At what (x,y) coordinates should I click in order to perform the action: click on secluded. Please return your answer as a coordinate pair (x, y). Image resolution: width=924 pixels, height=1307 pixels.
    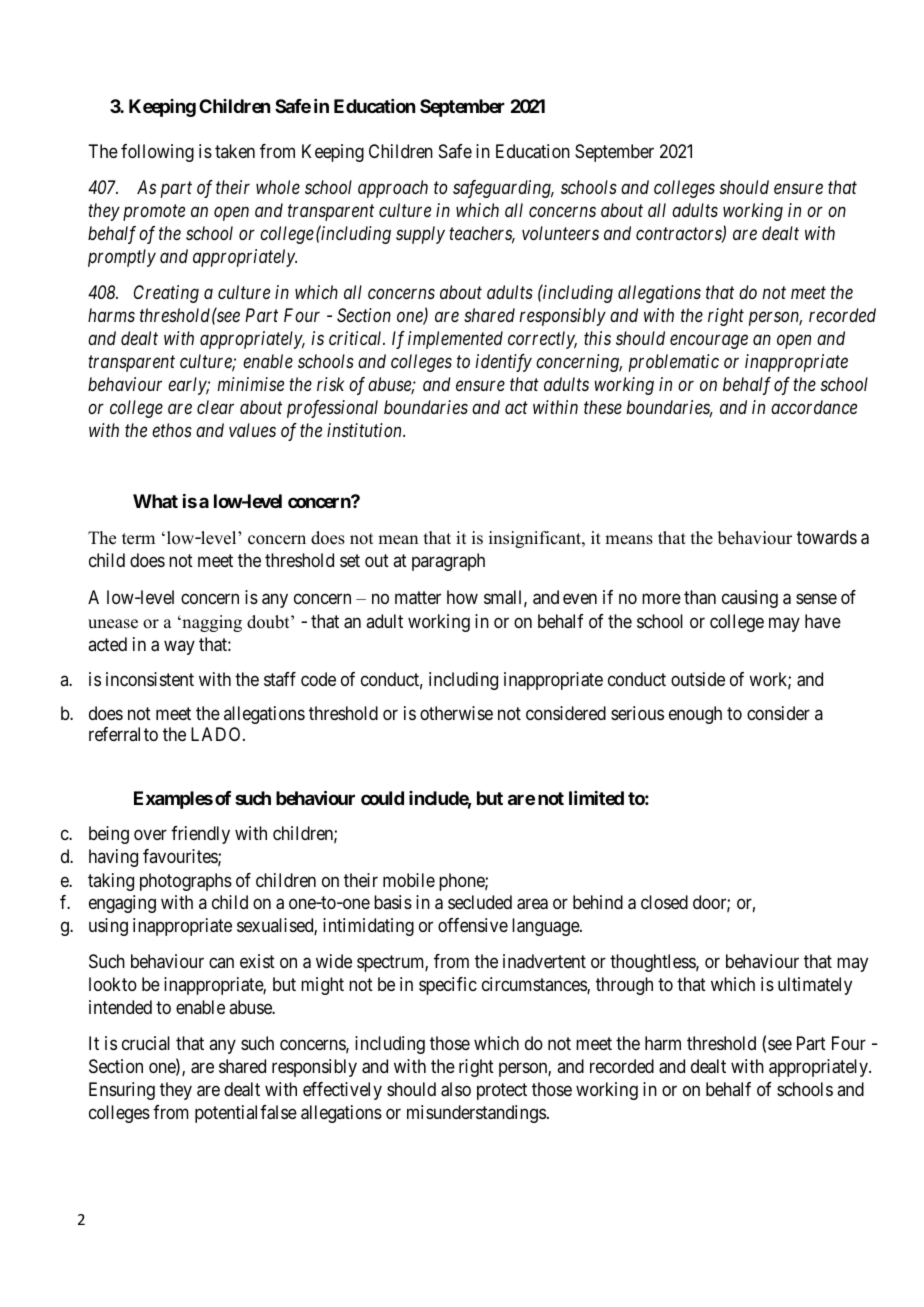
    Looking at the image, I should click on (480, 902).
